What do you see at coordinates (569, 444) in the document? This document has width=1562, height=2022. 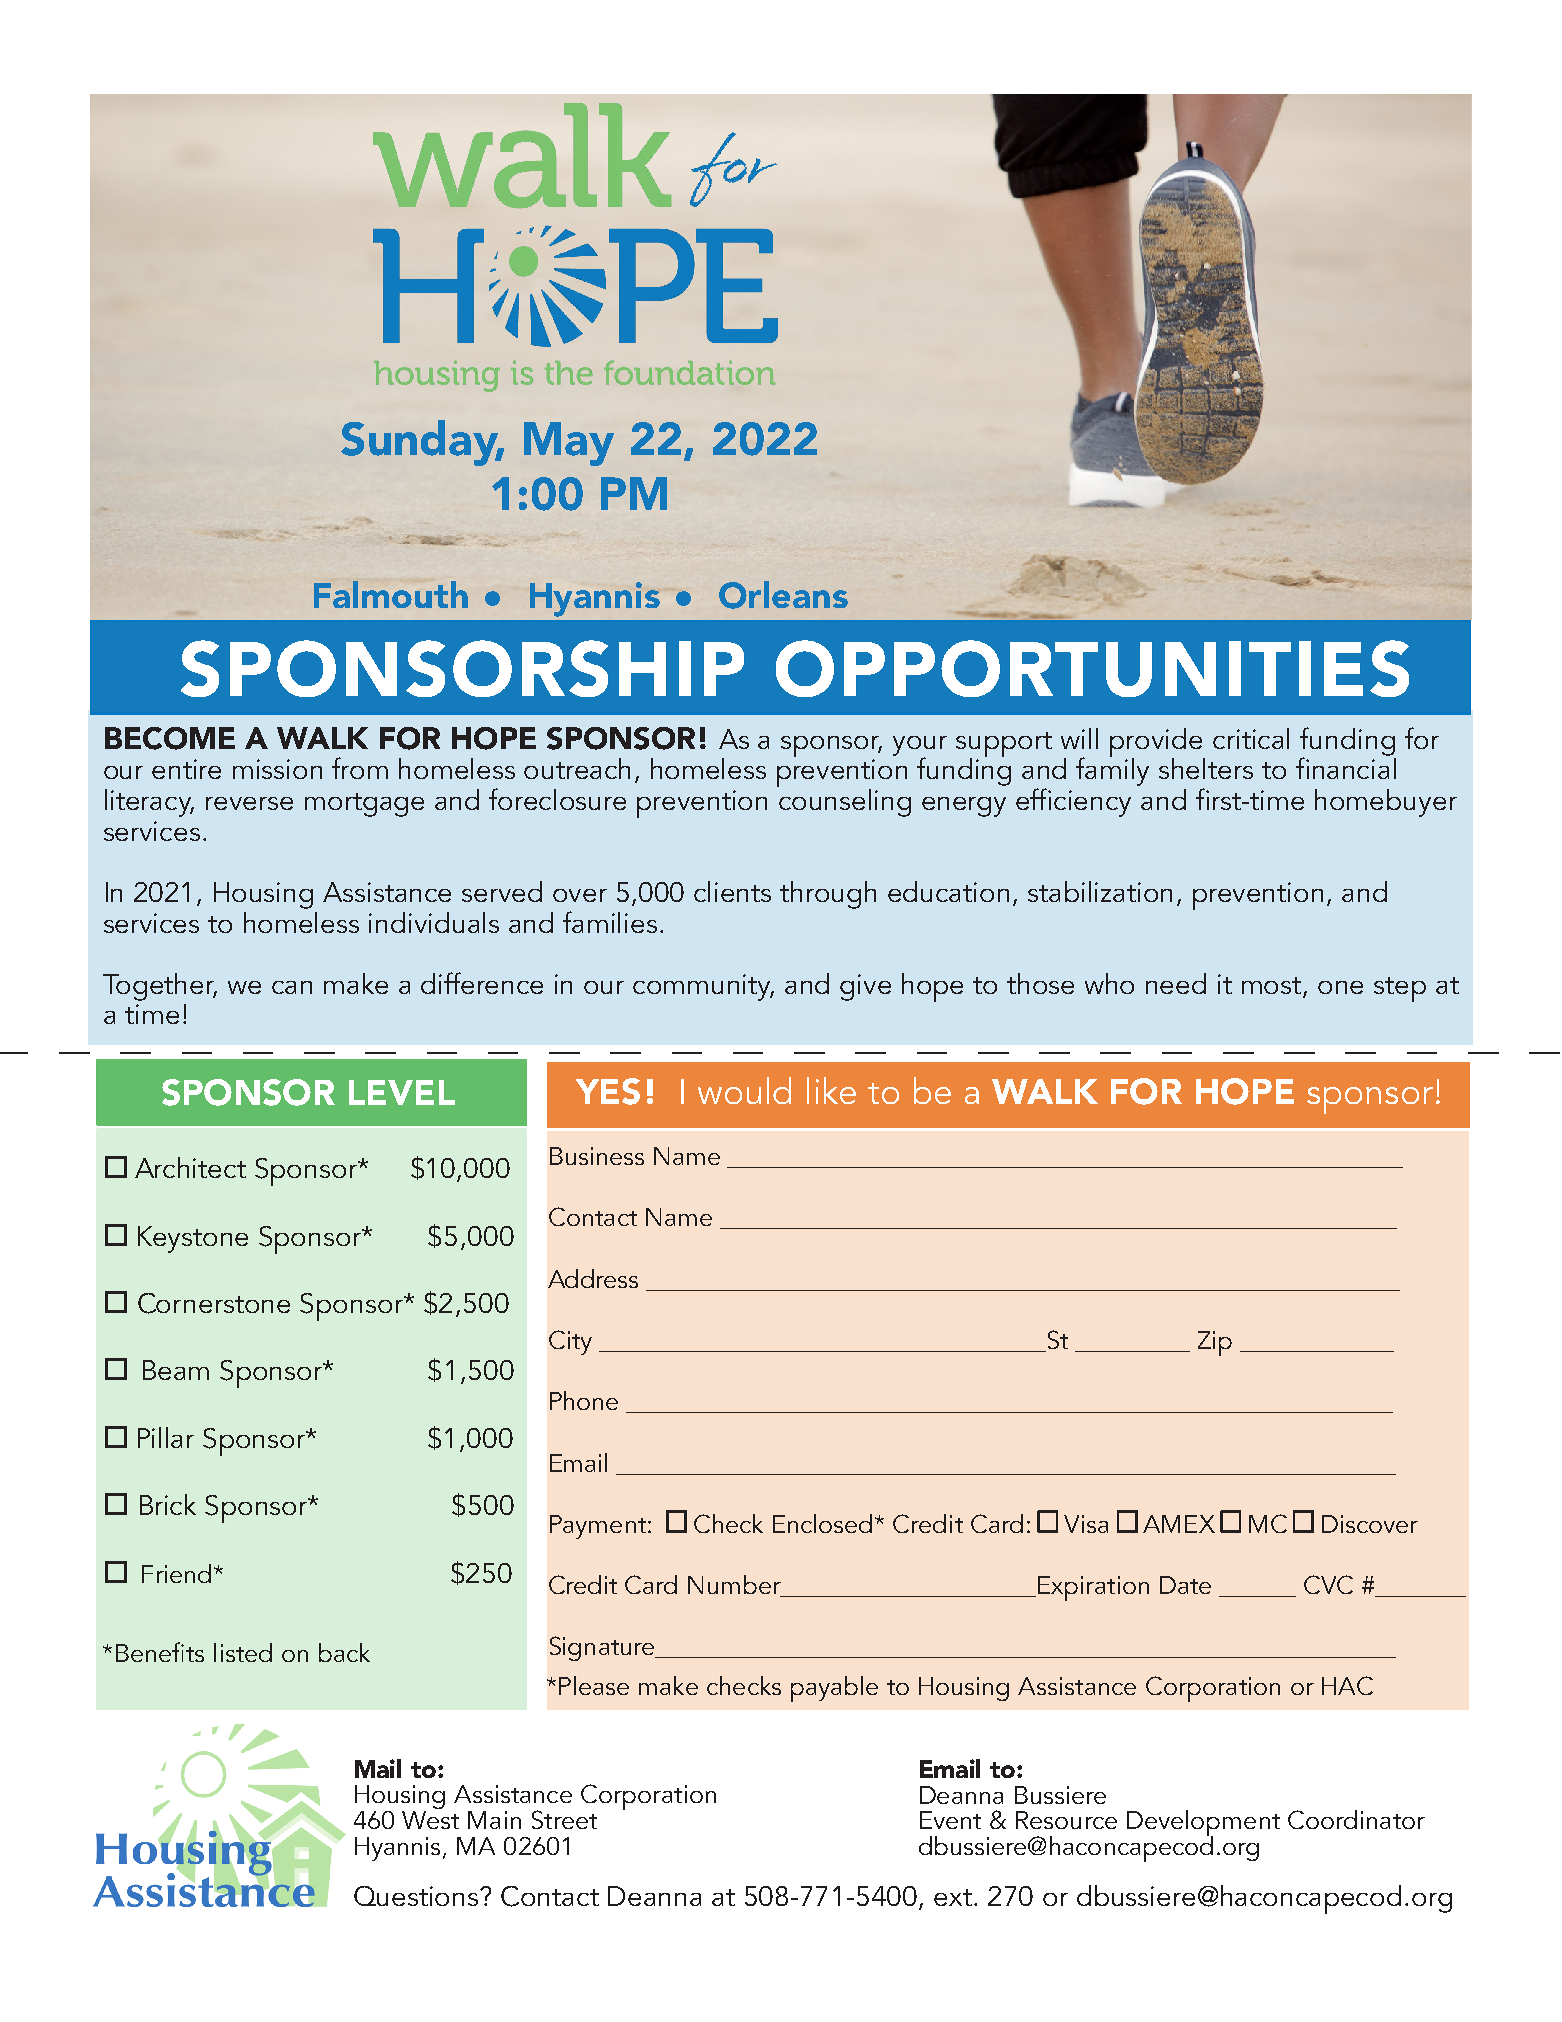 I see `May` at bounding box center [569, 444].
